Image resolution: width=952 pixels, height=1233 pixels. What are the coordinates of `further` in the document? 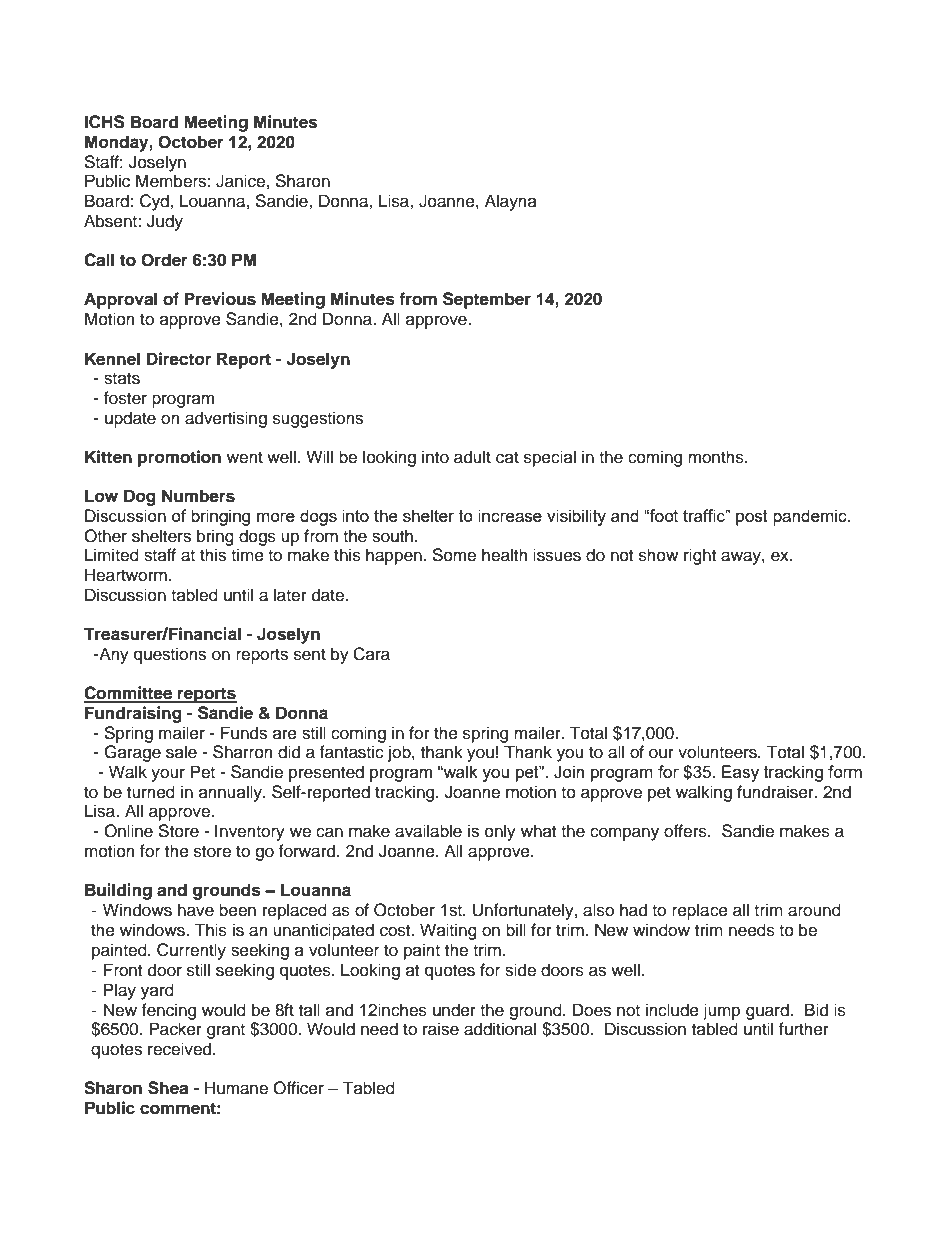 It's located at (804, 1029).
